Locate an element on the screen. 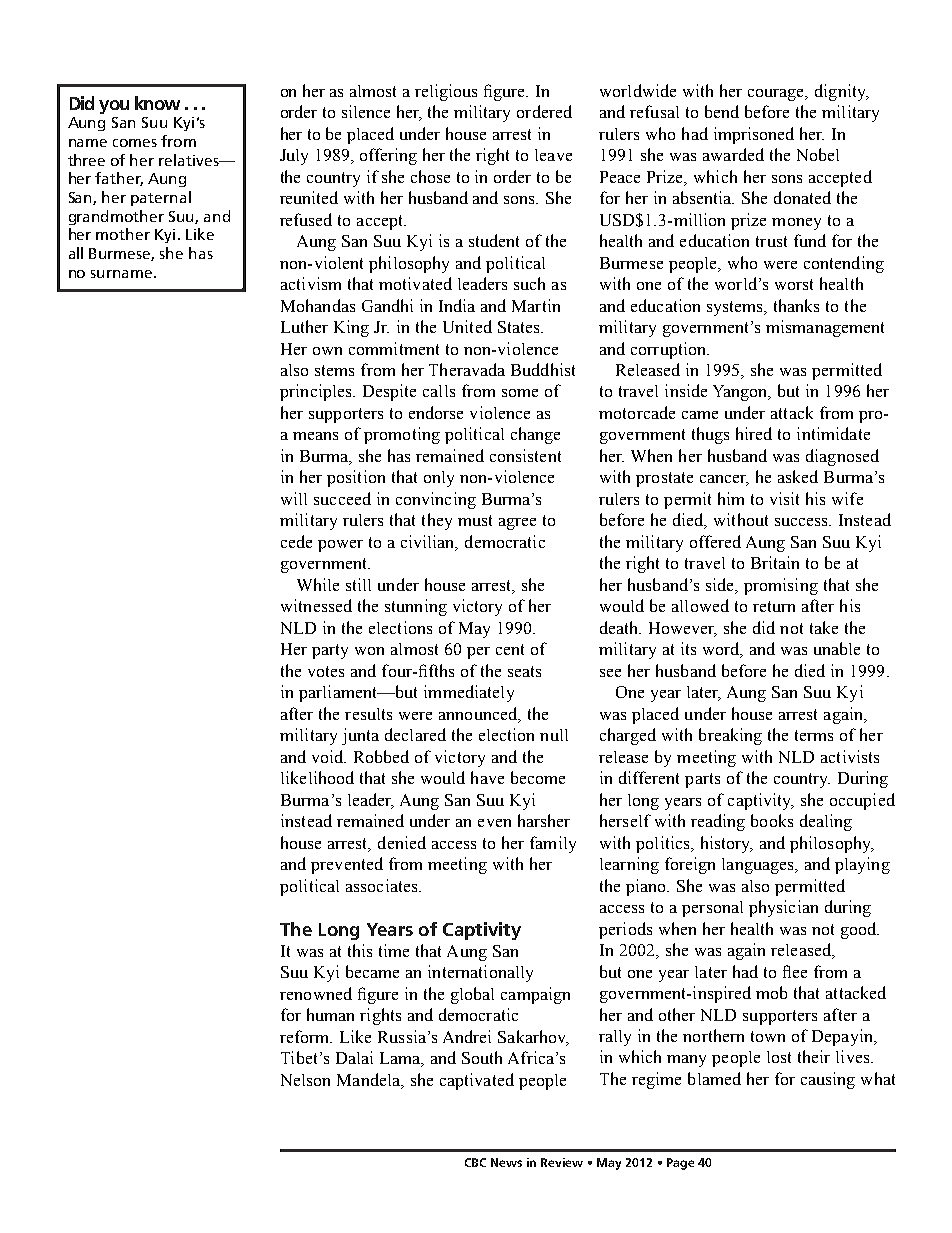 The image size is (952, 1233). causing is located at coordinates (828, 1080).
